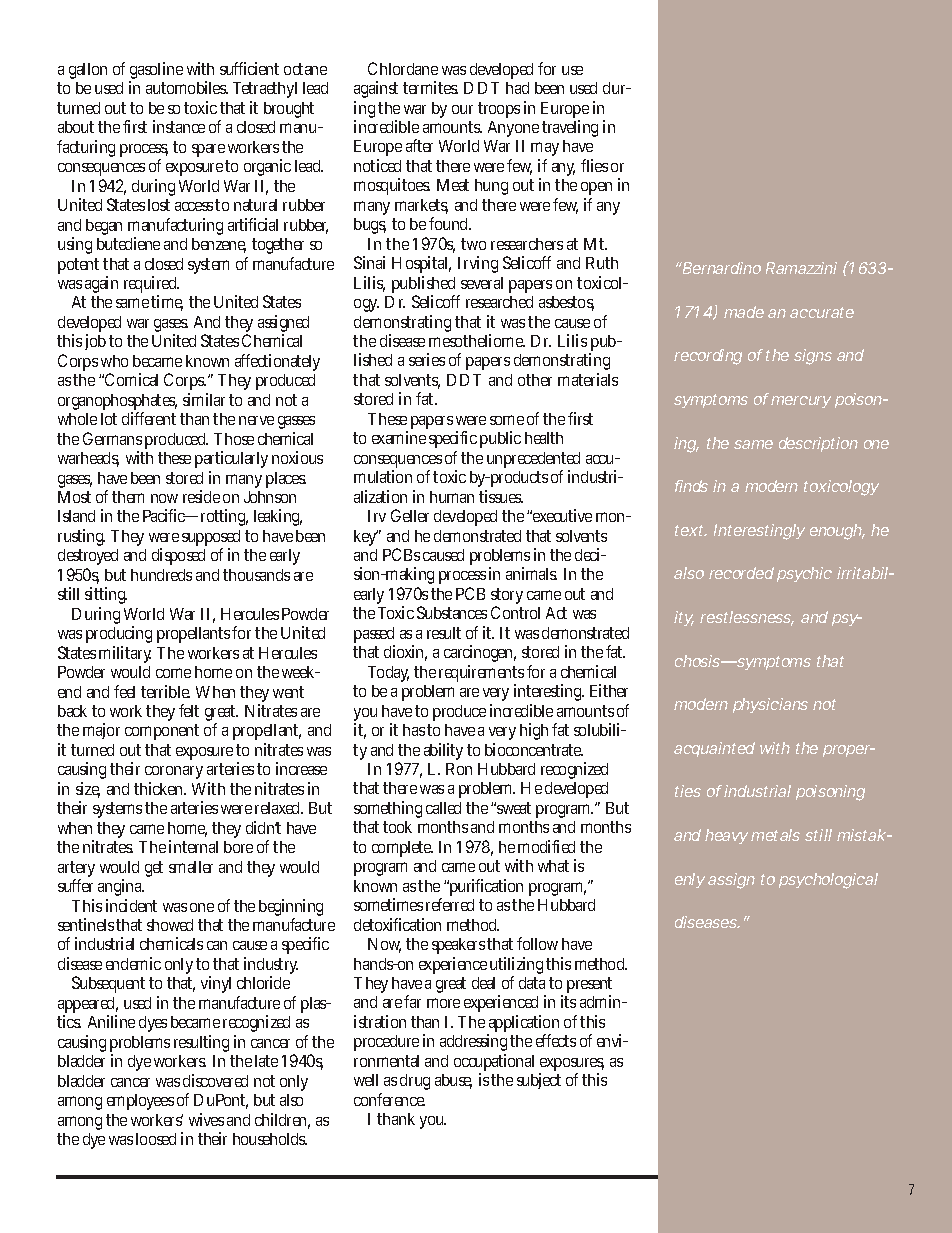 The height and width of the page is (1233, 952). I want to click on gasoline, so click(156, 72).
